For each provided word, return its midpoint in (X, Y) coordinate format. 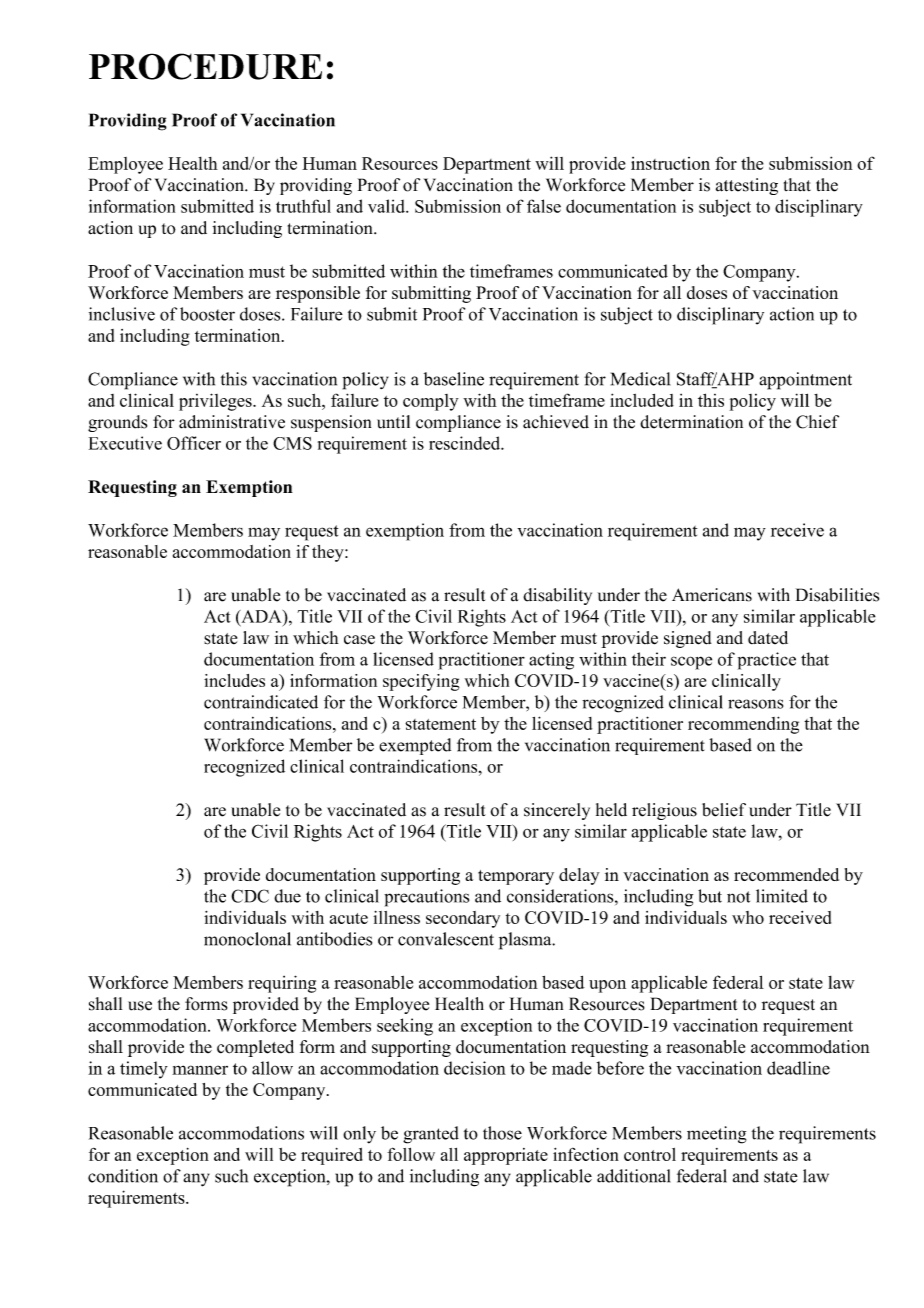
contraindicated (261, 702)
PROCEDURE (205, 66)
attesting (747, 186)
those (502, 1133)
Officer (194, 443)
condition (123, 1176)
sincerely (557, 811)
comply (431, 402)
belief (724, 810)
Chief (817, 422)
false (544, 206)
